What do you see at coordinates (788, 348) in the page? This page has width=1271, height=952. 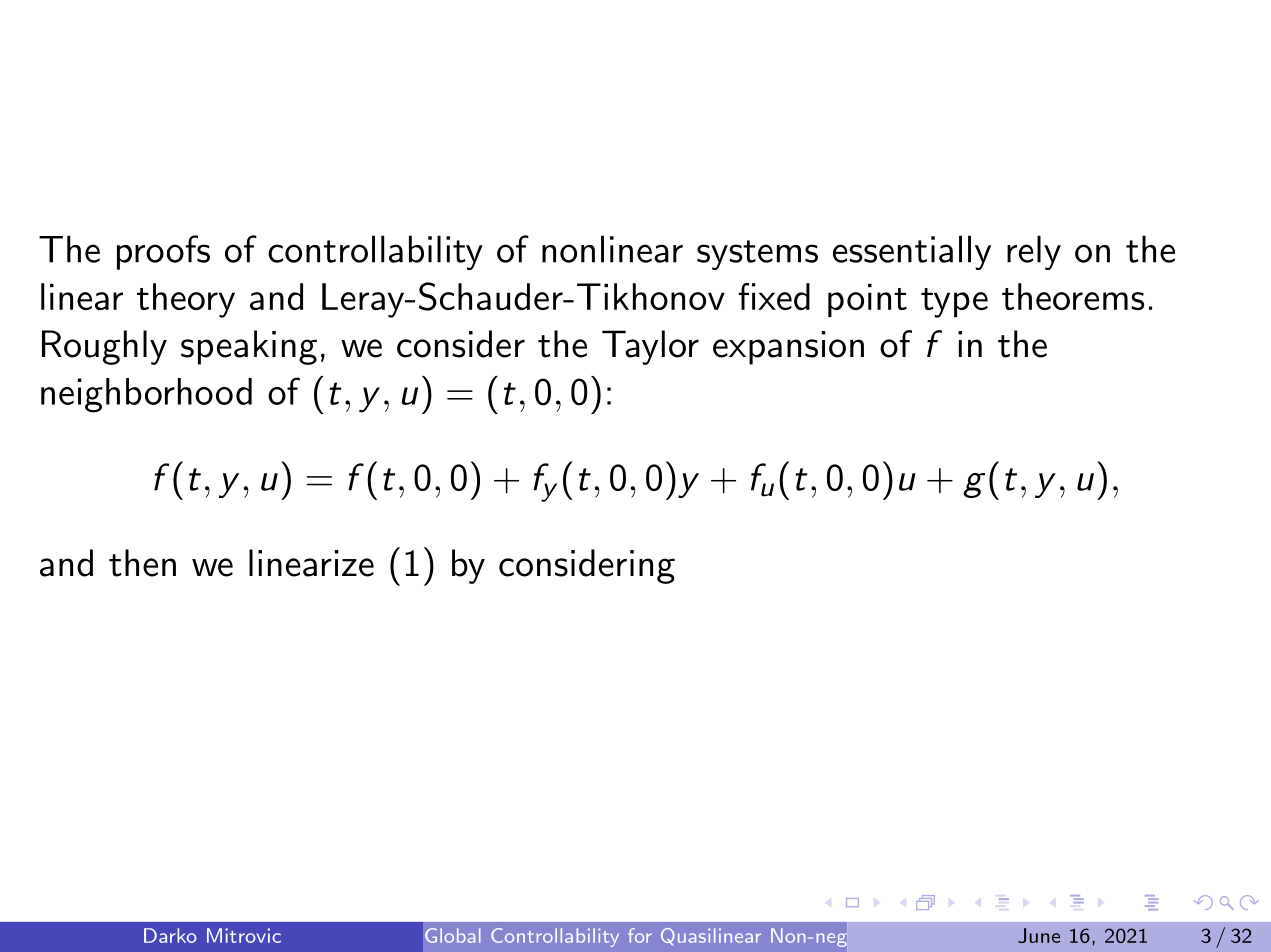 I see `expansion` at bounding box center [788, 348].
